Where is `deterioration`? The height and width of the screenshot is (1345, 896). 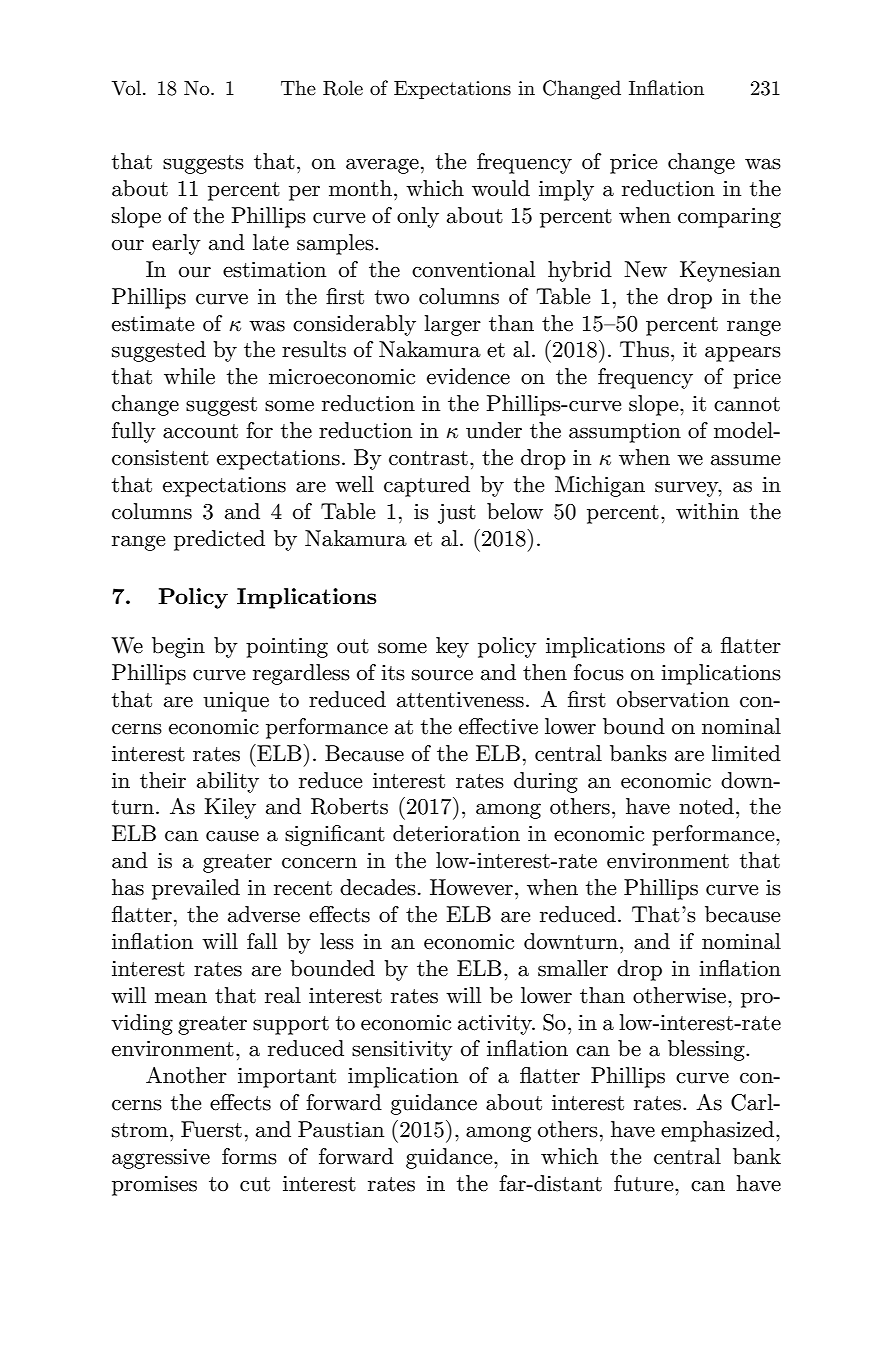 deterioration is located at coordinates (456, 833).
